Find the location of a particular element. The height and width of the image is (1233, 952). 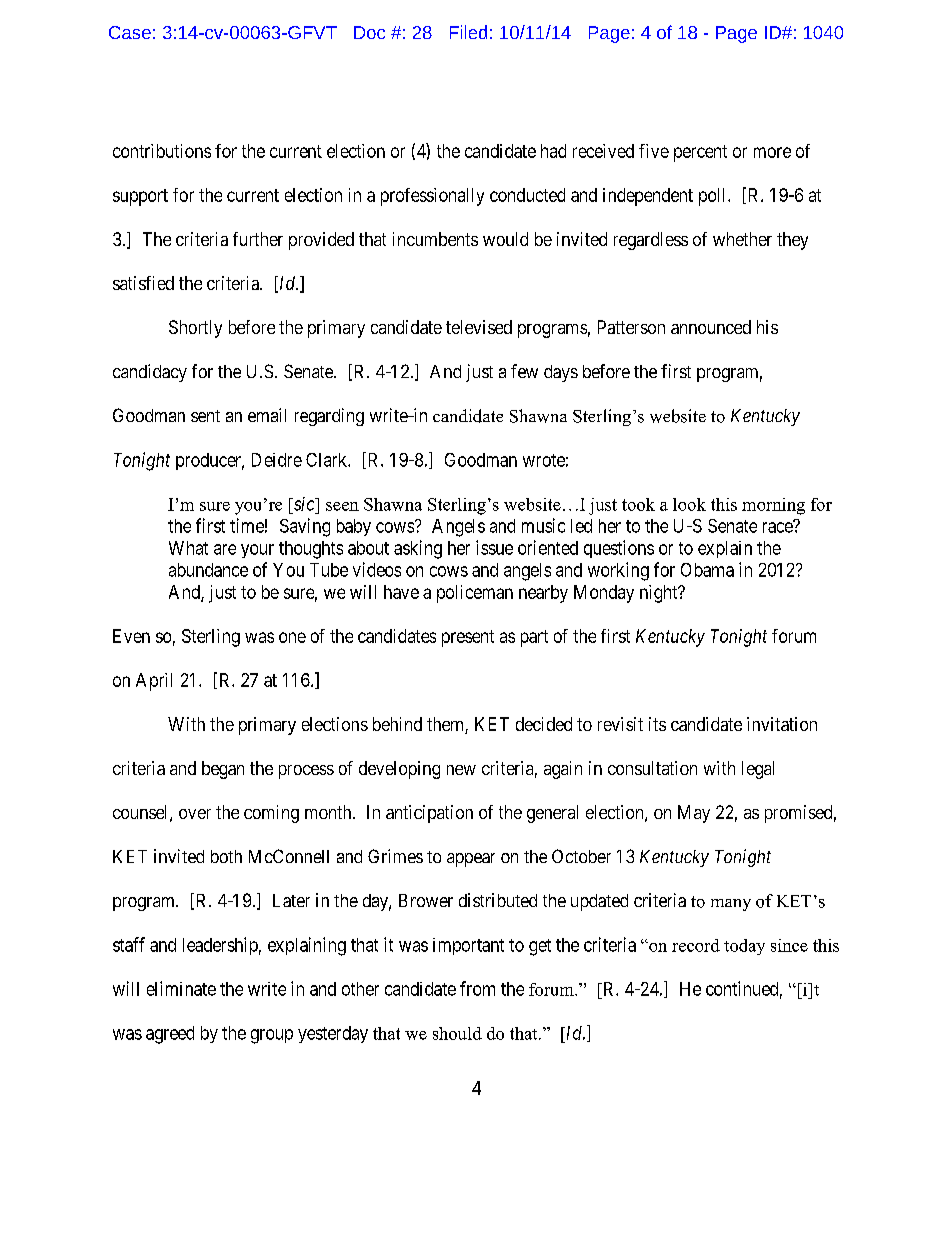

look is located at coordinates (689, 504).
